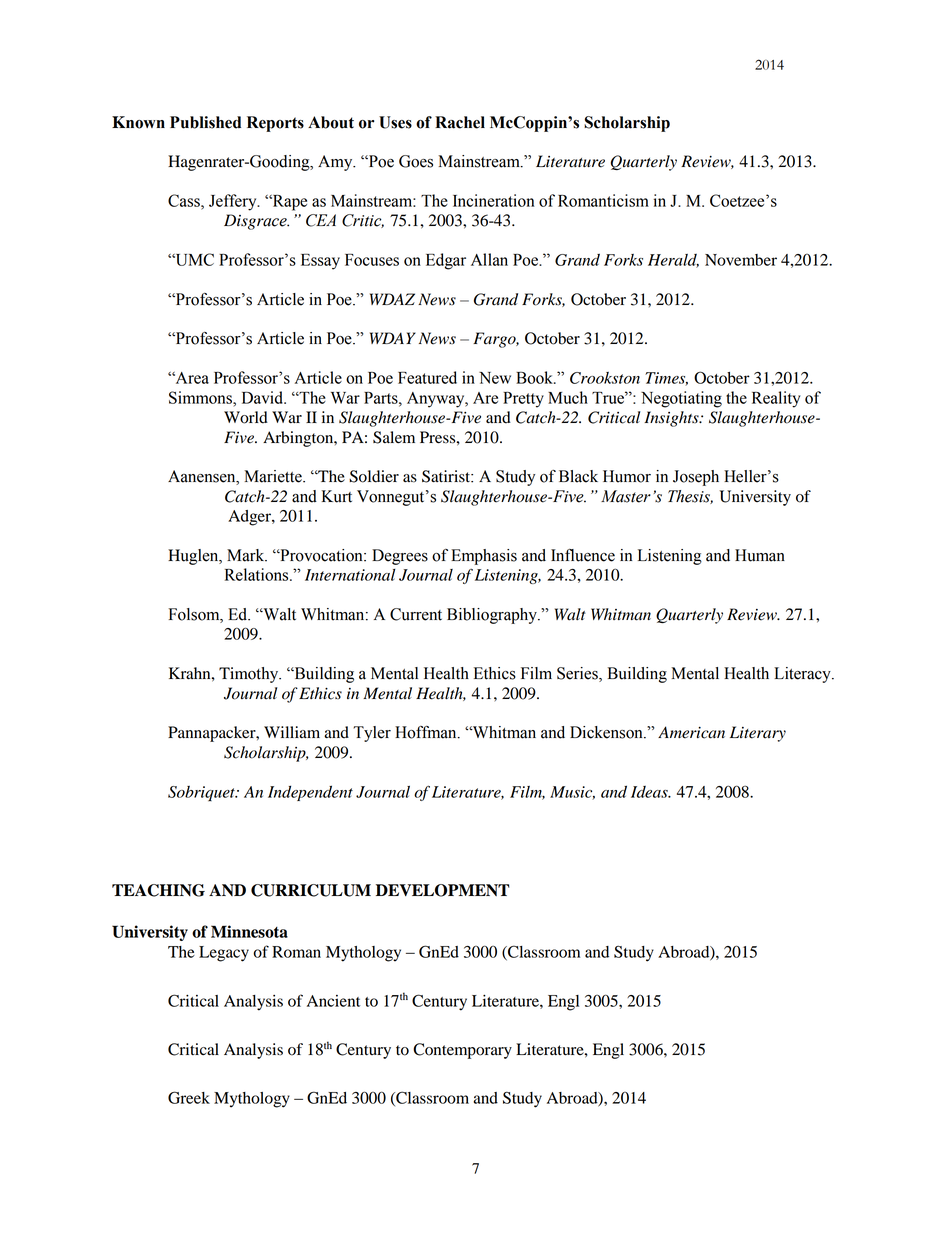 The height and width of the screenshot is (1233, 952). What do you see at coordinates (205, 122) in the screenshot?
I see `Published` at bounding box center [205, 122].
